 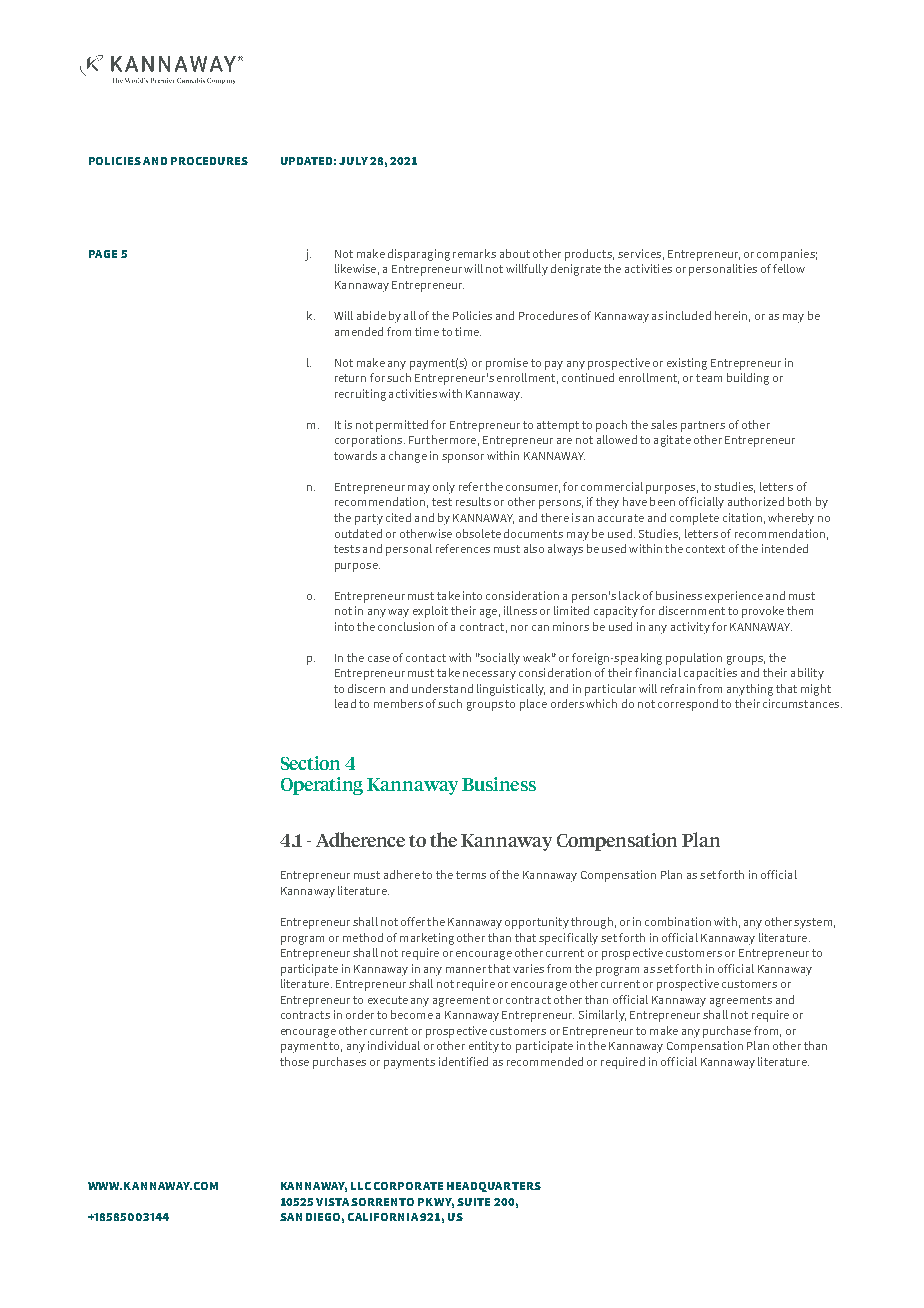 What do you see at coordinates (442, 688) in the image?
I see `understand` at bounding box center [442, 688].
